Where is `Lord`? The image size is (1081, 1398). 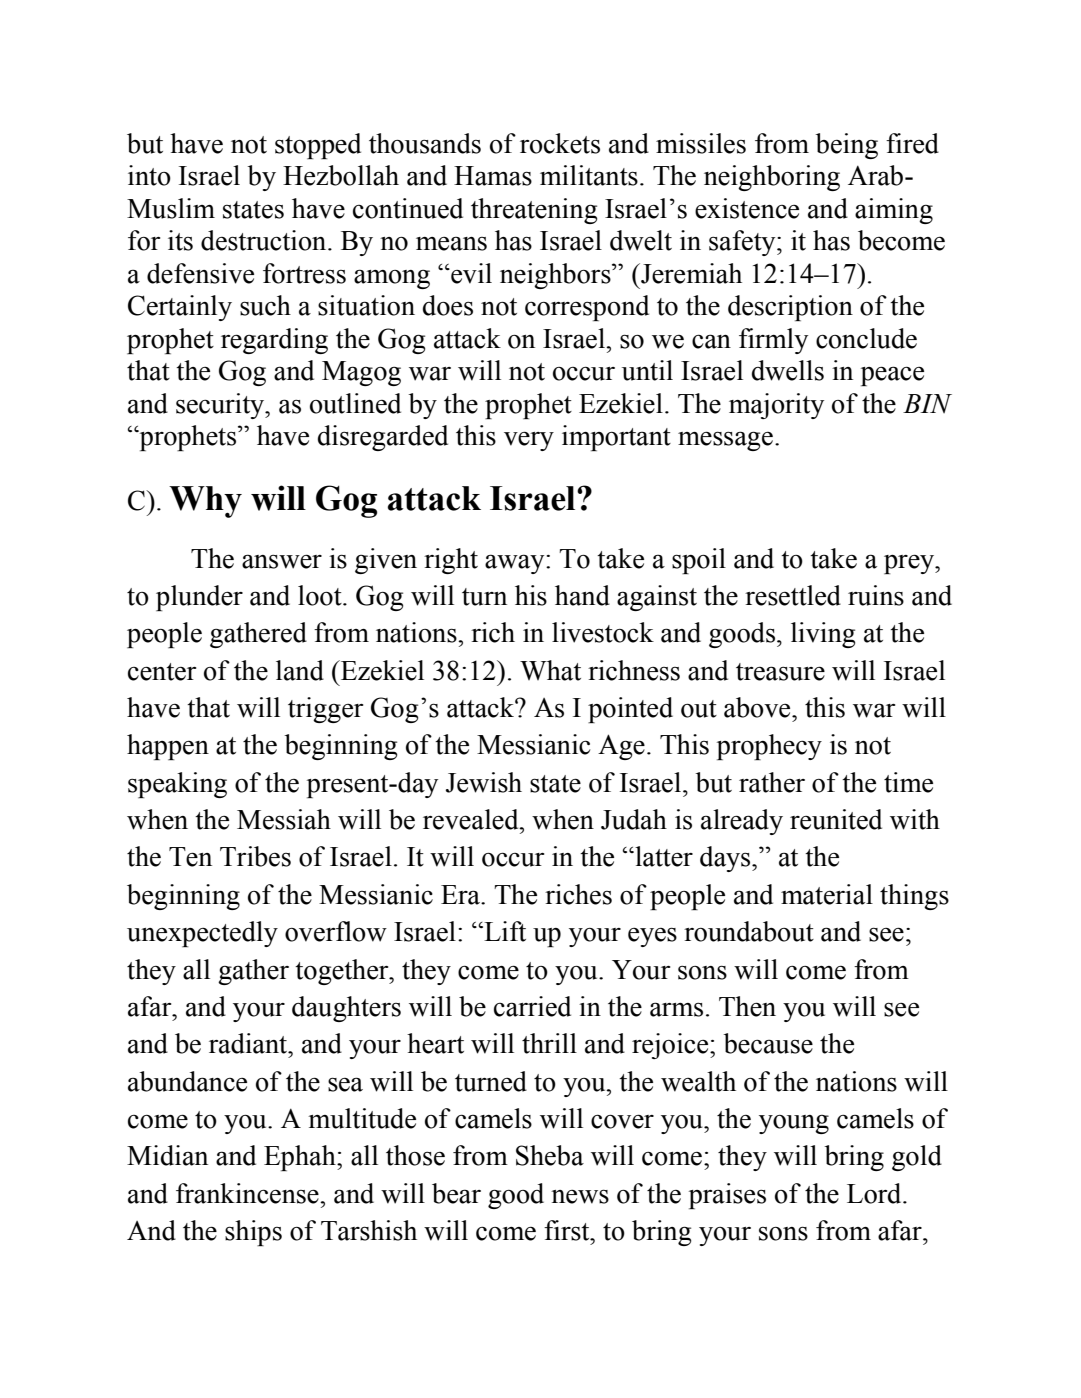 Lord is located at coordinates (875, 1193).
